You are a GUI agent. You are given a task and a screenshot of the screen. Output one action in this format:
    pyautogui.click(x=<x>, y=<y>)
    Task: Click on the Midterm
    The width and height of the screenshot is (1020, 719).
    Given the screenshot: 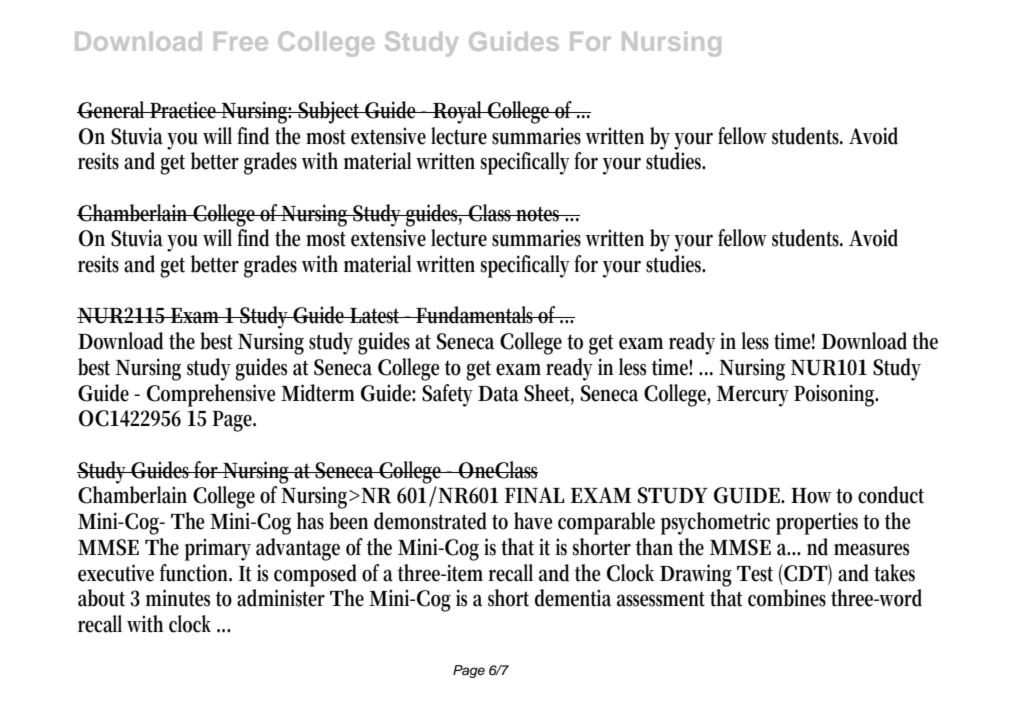 What is the action you would take?
    pyautogui.click(x=318, y=393)
